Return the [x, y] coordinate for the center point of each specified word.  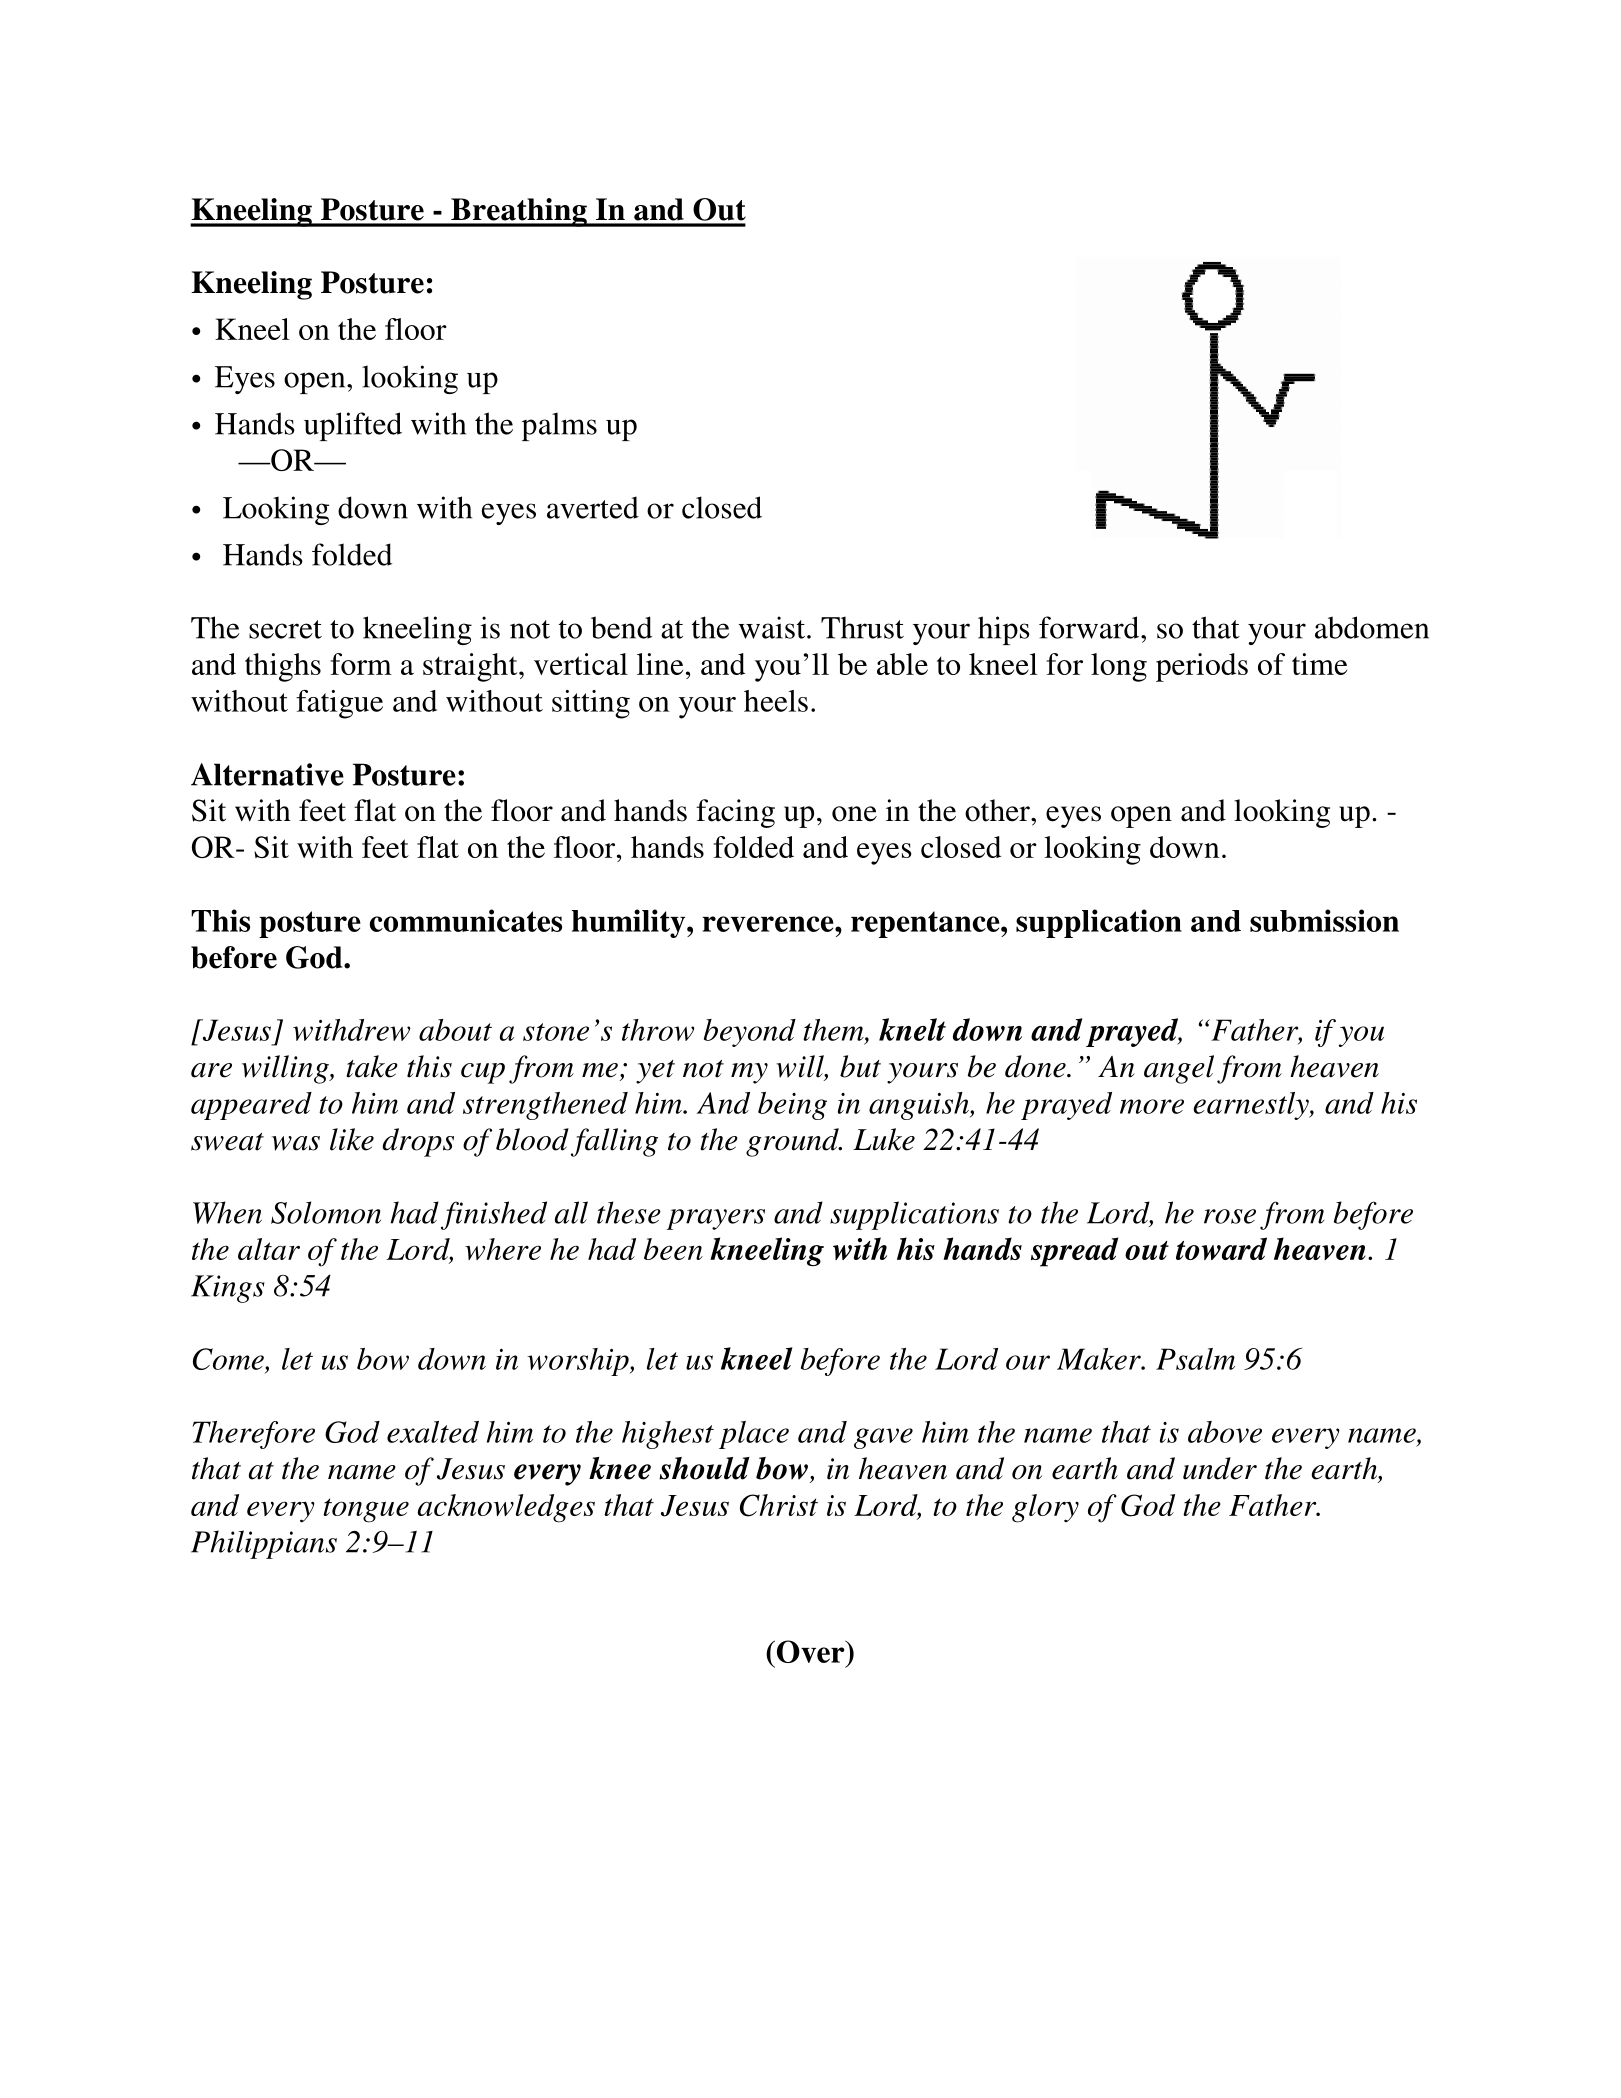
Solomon [326, 1212]
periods [1202, 667]
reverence [769, 924]
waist [773, 627]
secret [285, 629]
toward [1221, 1248]
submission [1324, 920]
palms [559, 426]
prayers [715, 1219]
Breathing [519, 212]
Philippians [264, 1544]
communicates [466, 920]
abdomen [1372, 627]
